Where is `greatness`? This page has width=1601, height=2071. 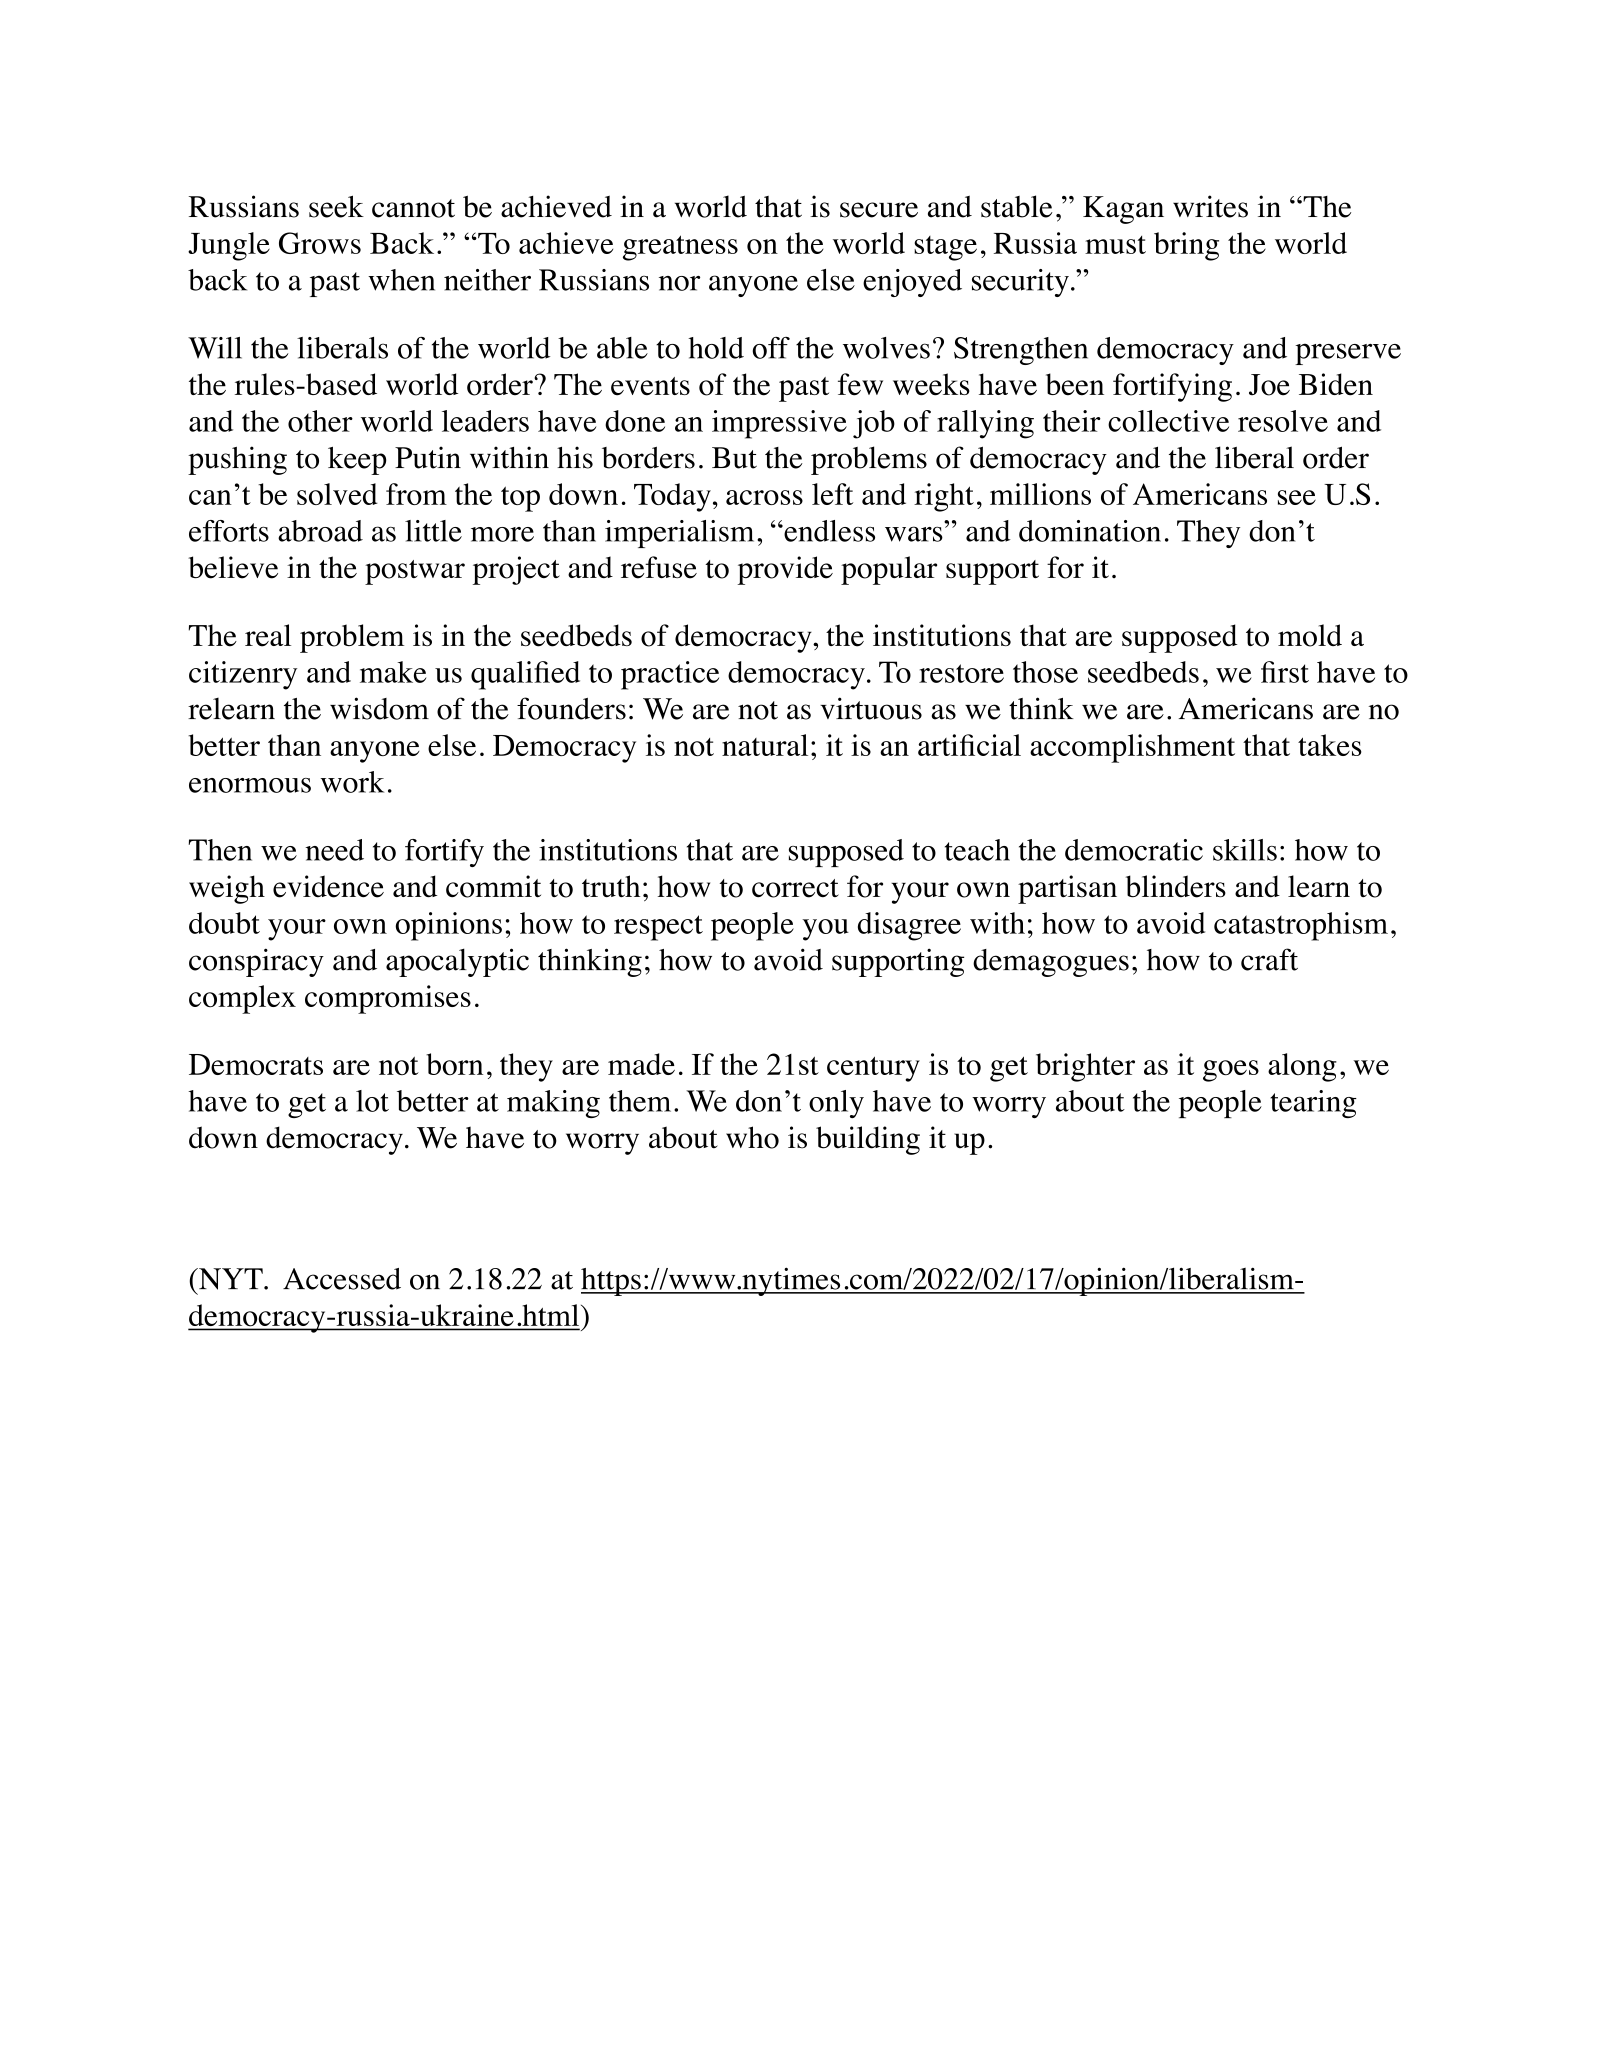 greatness is located at coordinates (680, 248).
